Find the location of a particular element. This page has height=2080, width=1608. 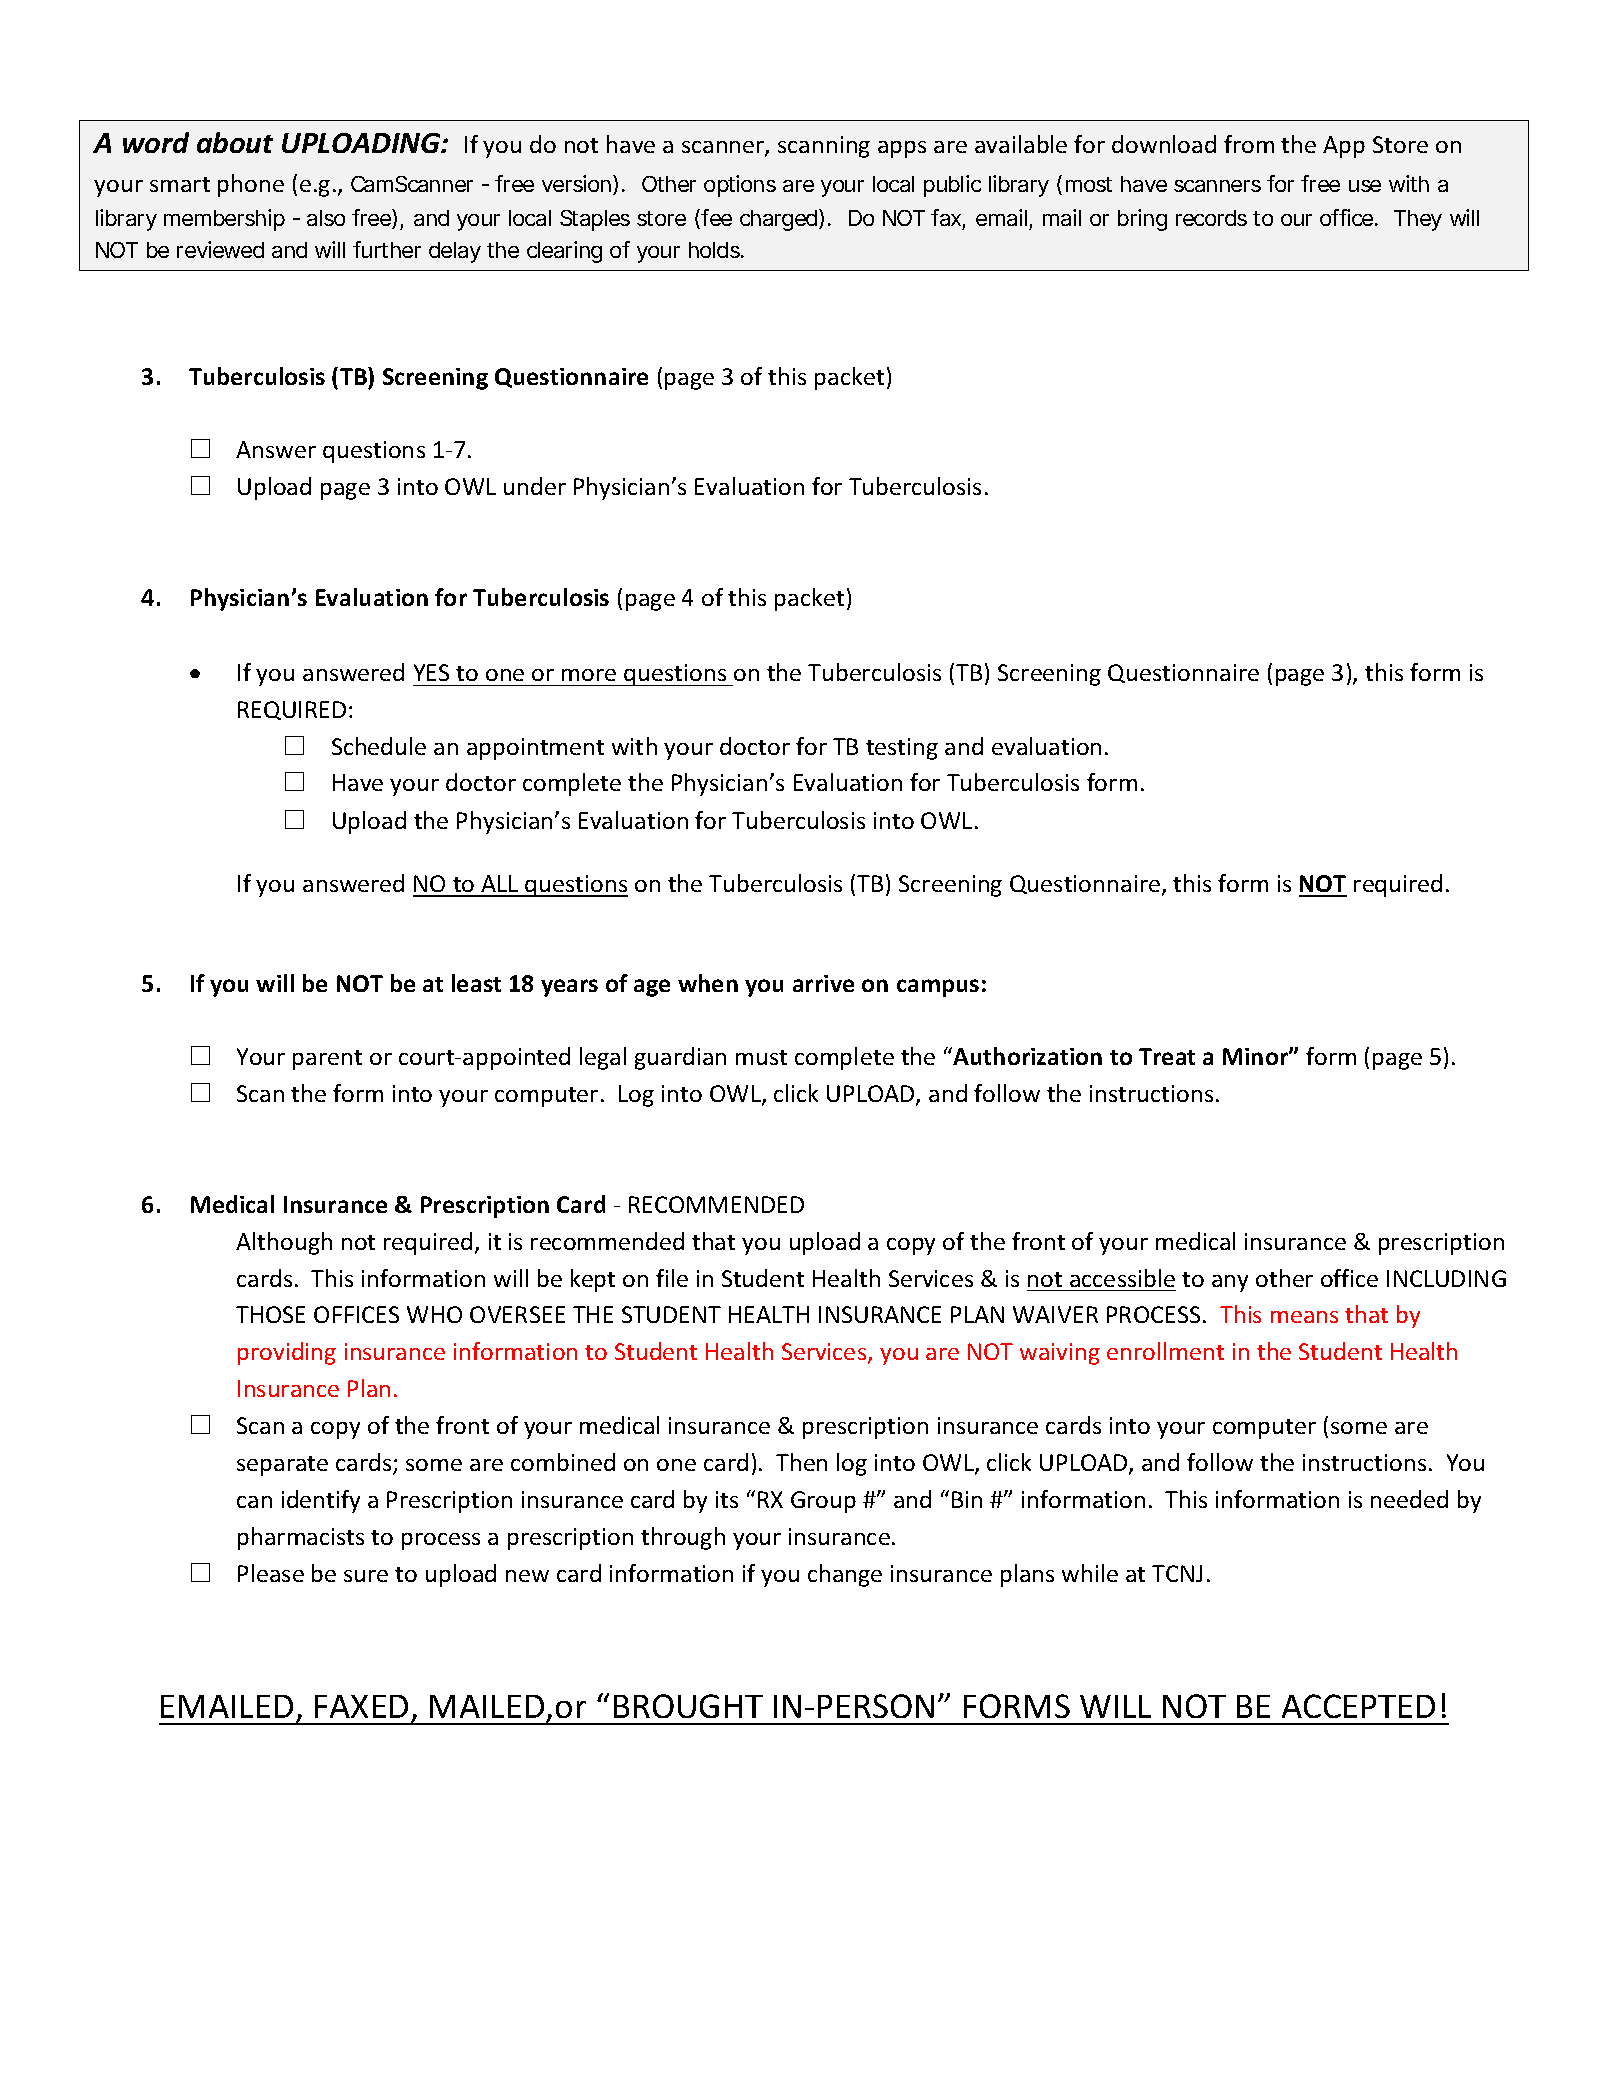

also is located at coordinates (326, 218).
